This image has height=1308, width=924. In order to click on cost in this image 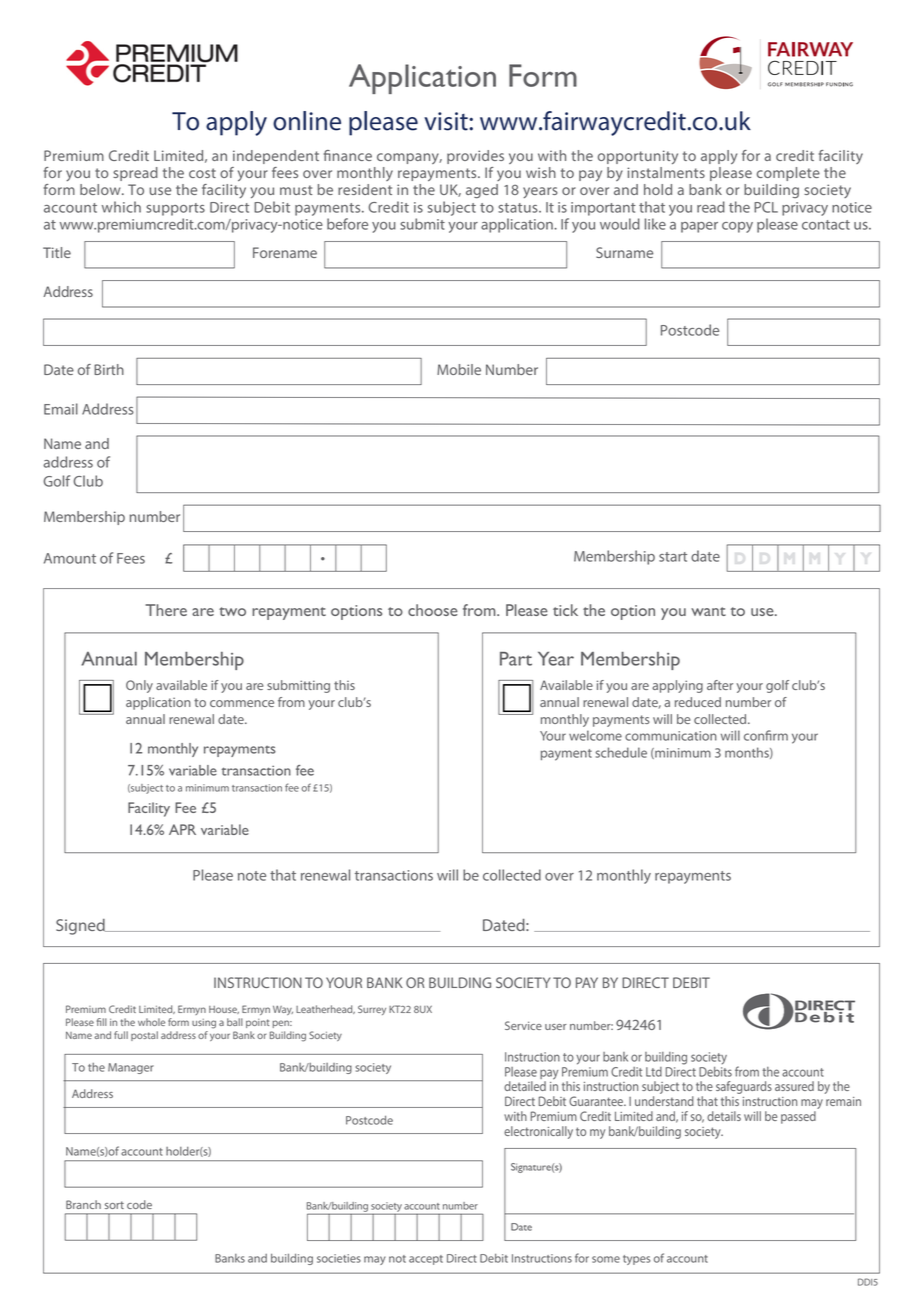, I will do `click(202, 173)`.
